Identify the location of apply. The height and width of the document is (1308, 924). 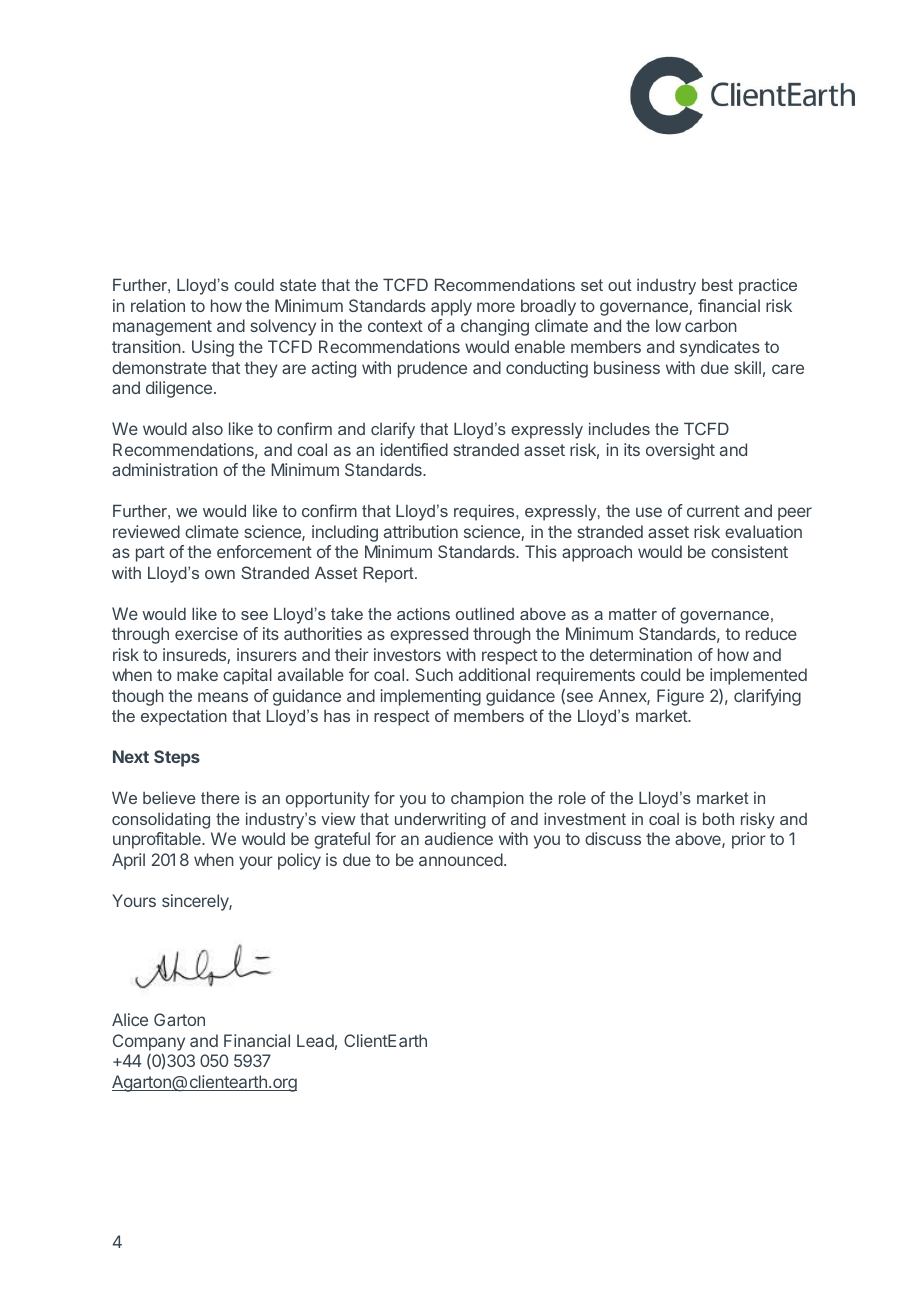
(451, 307).
